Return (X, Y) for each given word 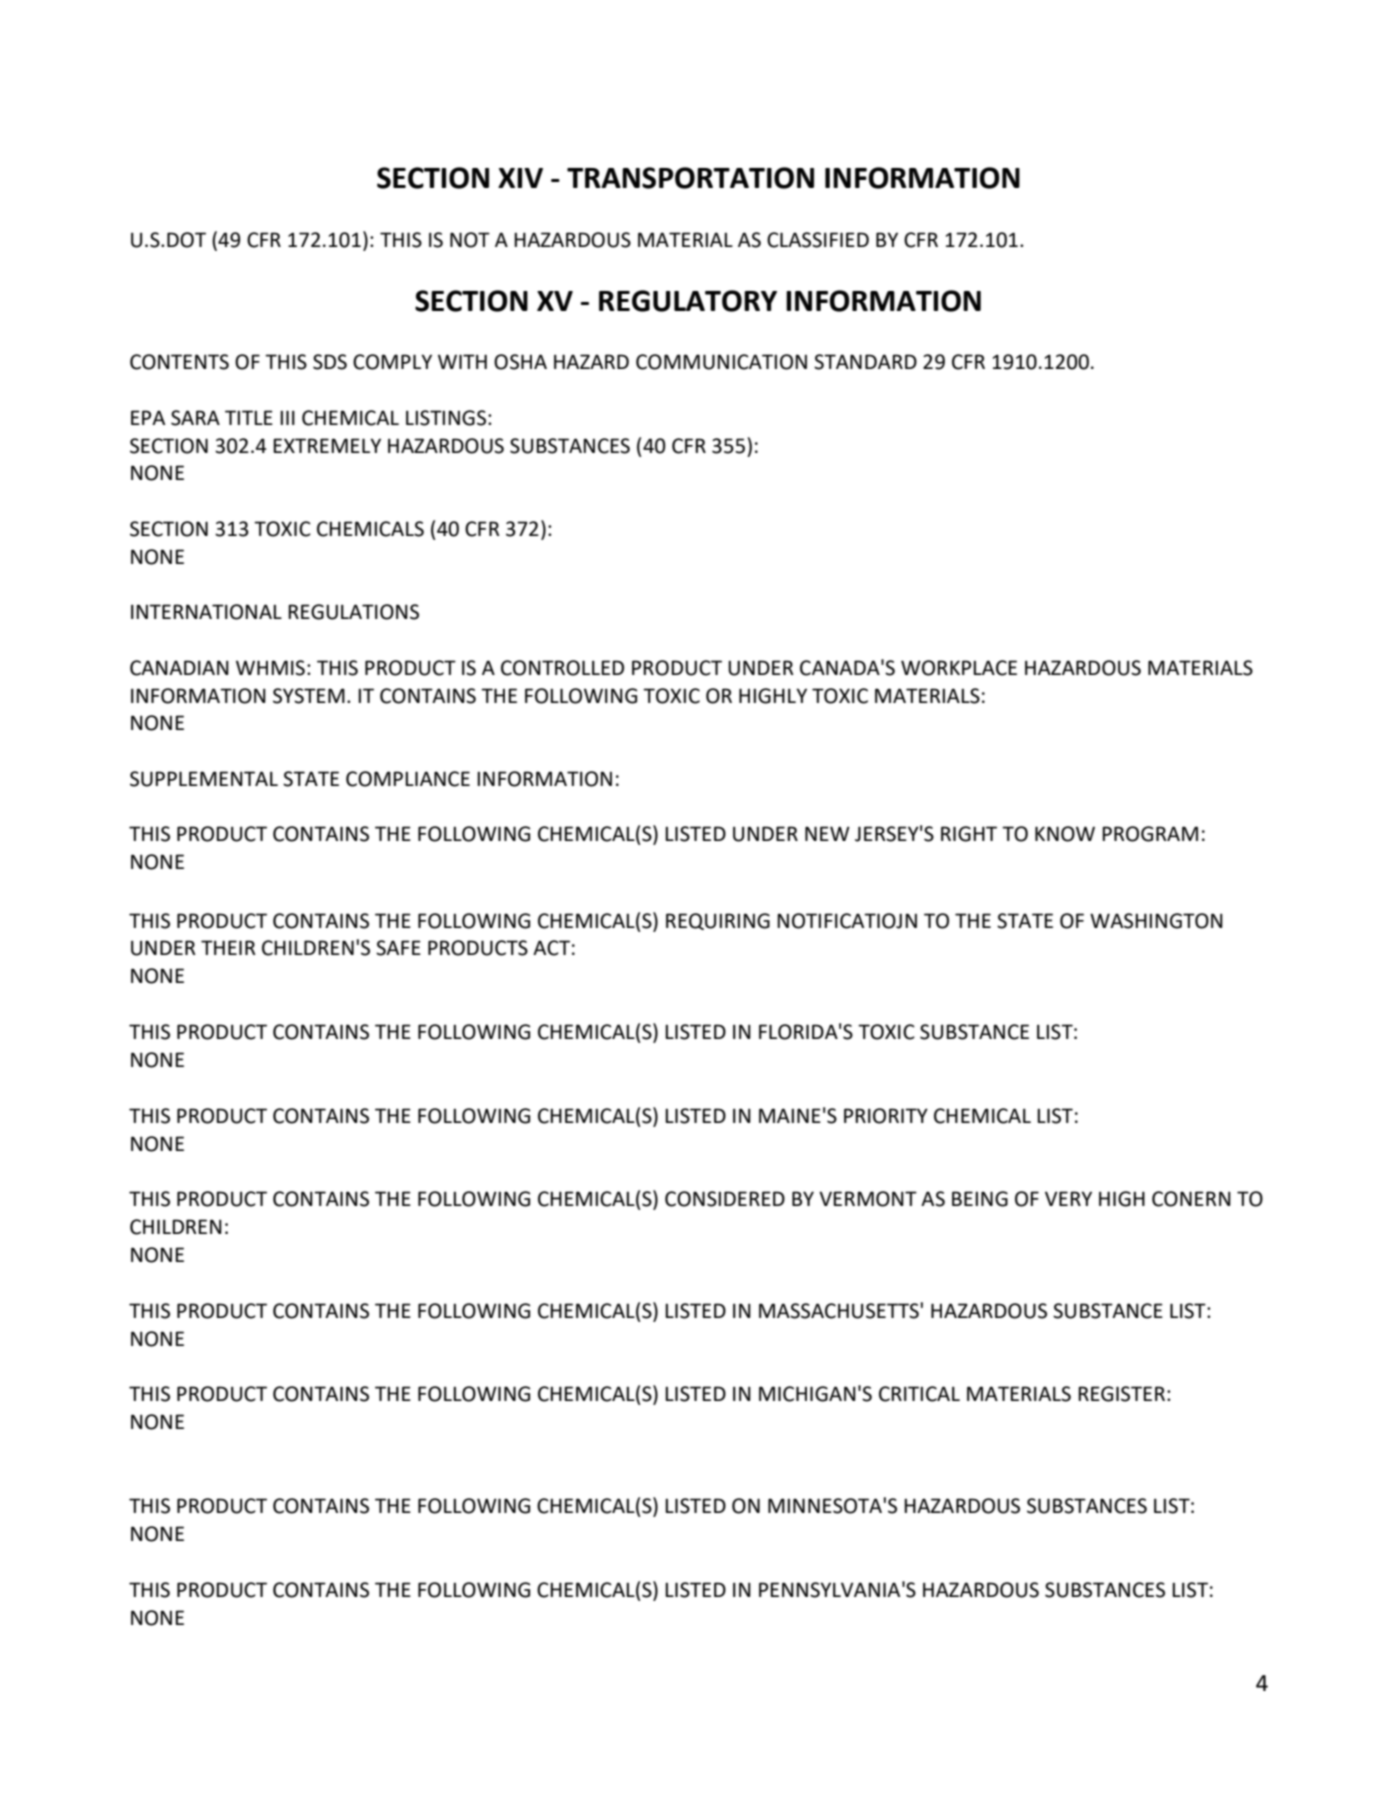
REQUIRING (718, 921)
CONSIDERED (725, 1199)
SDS (330, 362)
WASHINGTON (1156, 921)
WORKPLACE (959, 668)
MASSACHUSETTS (840, 1311)
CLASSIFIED (818, 240)
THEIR (228, 947)
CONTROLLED (562, 668)
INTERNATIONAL (206, 612)
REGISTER (1121, 1394)
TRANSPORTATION (690, 178)
